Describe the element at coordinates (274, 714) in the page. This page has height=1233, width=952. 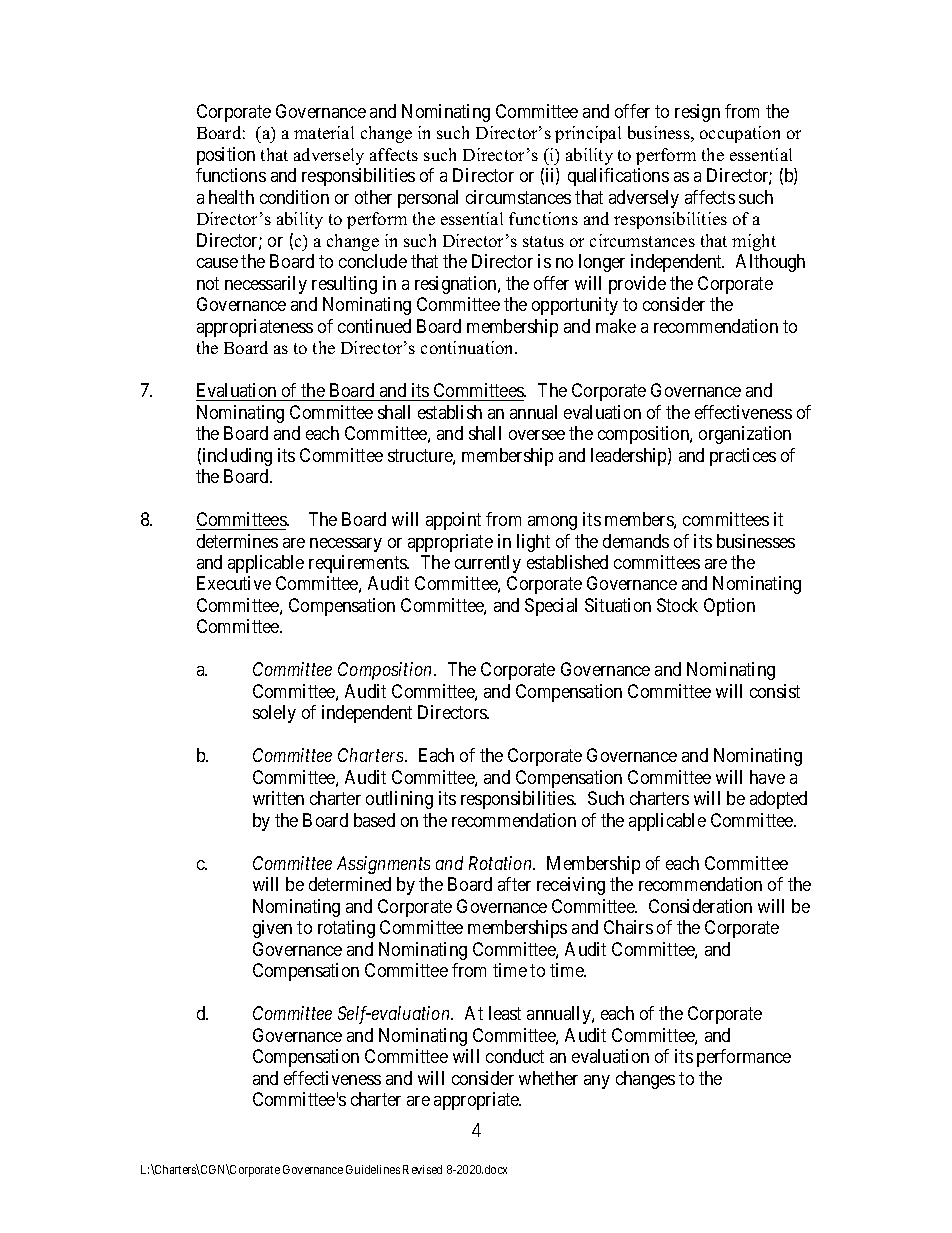
I see `solely` at that location.
